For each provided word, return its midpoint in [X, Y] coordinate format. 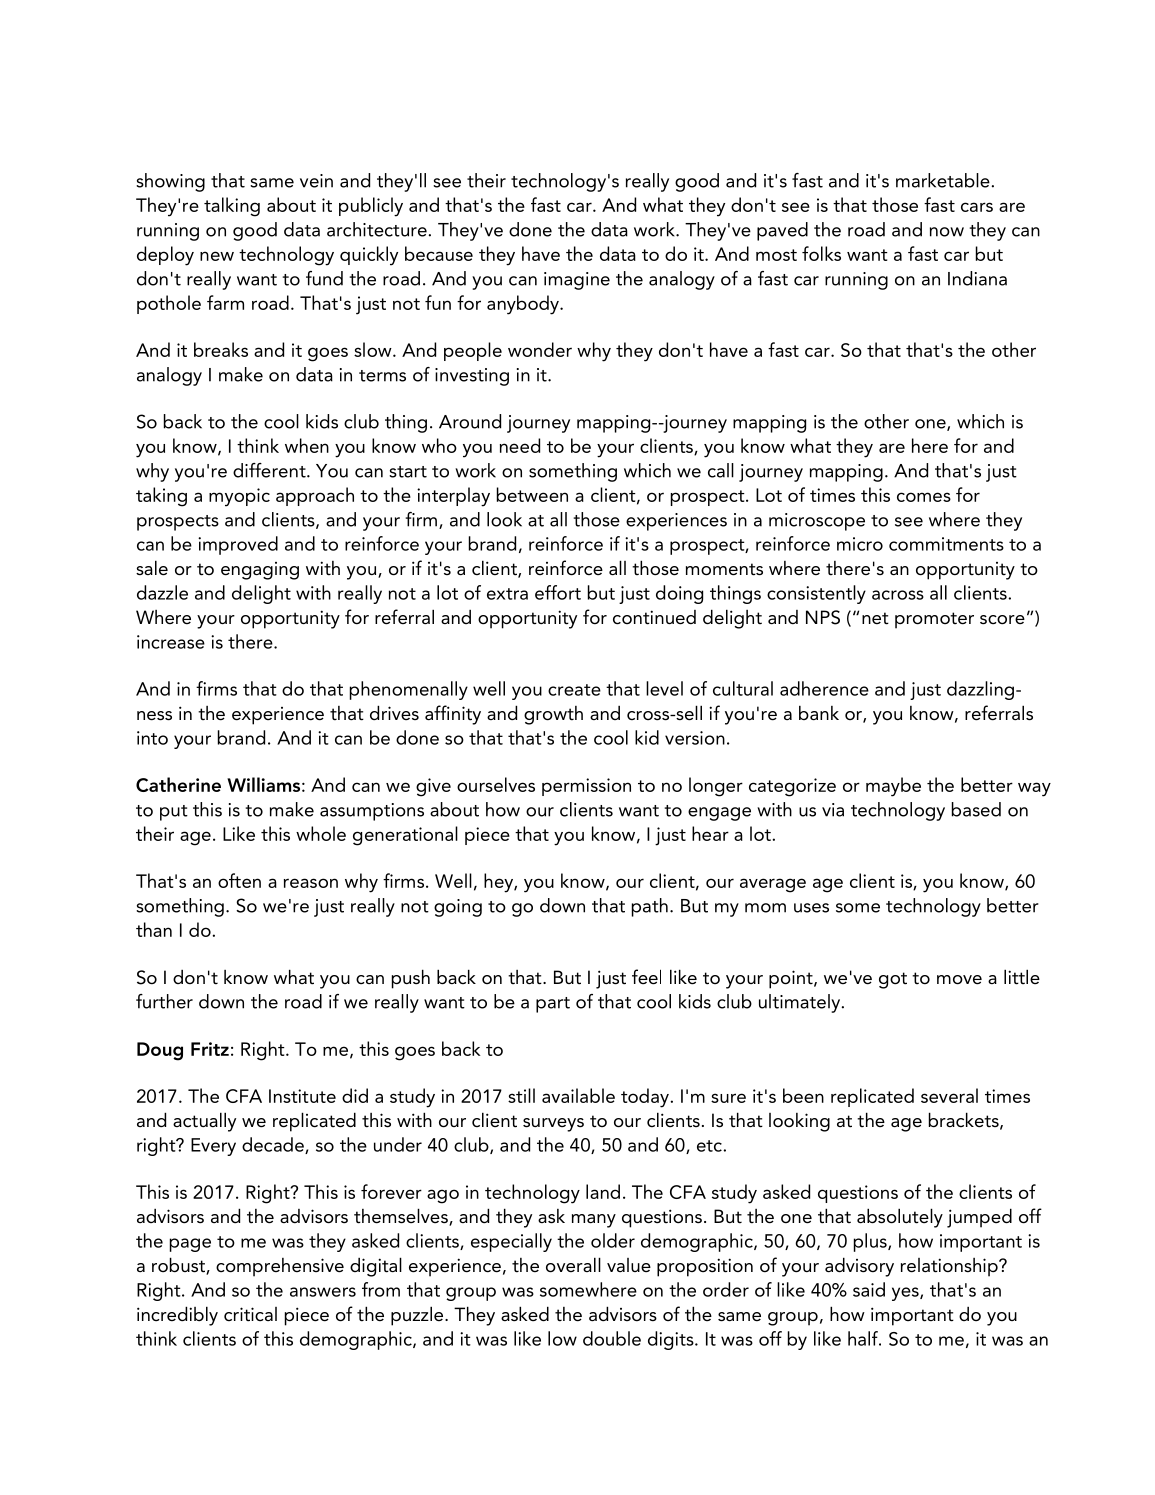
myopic [239, 497]
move [959, 980]
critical [250, 1314]
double [612, 1338]
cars [977, 207]
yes [906, 1294]
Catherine [178, 784]
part [553, 1005]
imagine [577, 281]
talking [232, 207]
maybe [893, 787]
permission [586, 787]
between [532, 494]
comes [924, 497]
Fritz [210, 1049]
